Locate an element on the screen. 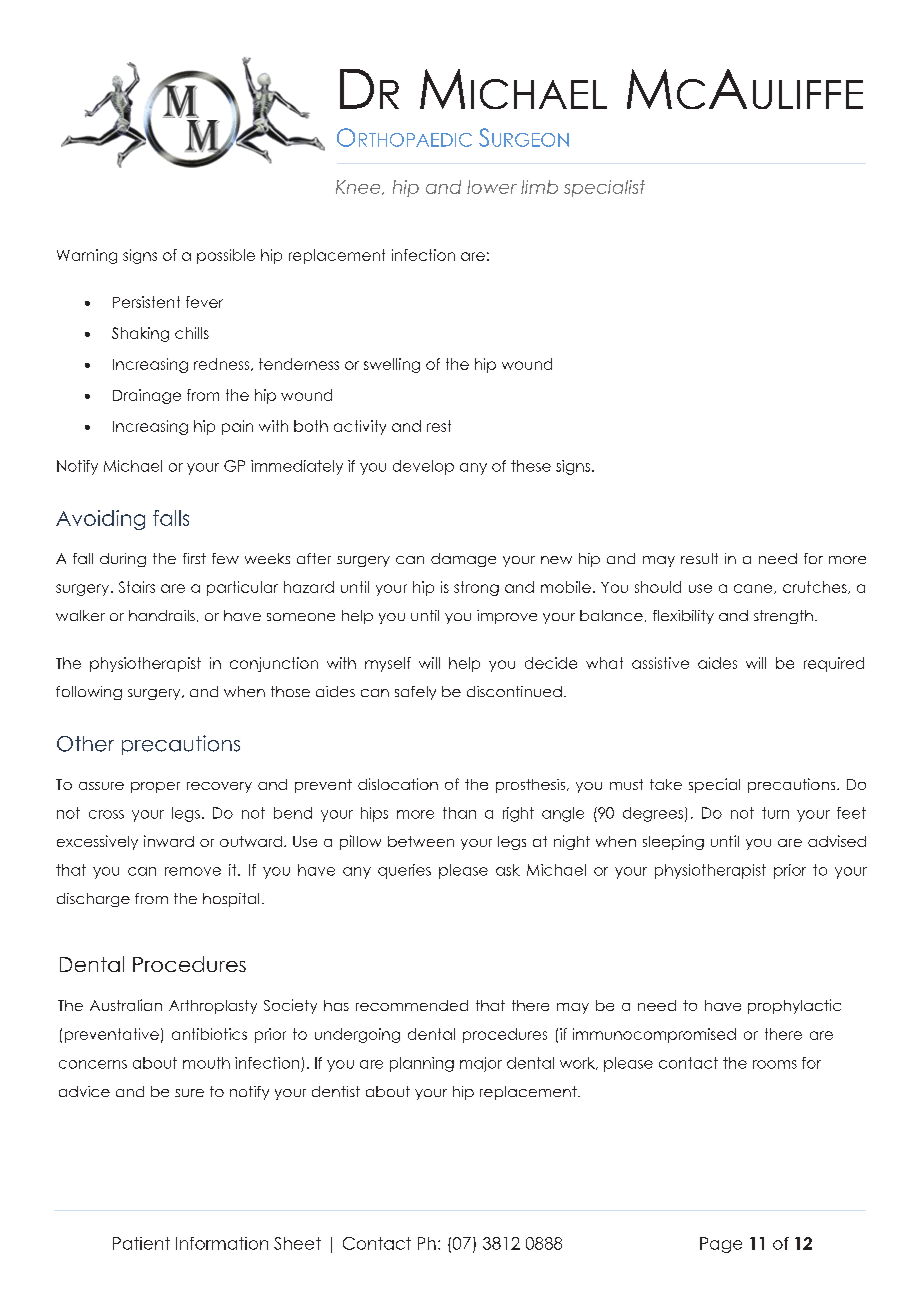  pain is located at coordinates (237, 427).
